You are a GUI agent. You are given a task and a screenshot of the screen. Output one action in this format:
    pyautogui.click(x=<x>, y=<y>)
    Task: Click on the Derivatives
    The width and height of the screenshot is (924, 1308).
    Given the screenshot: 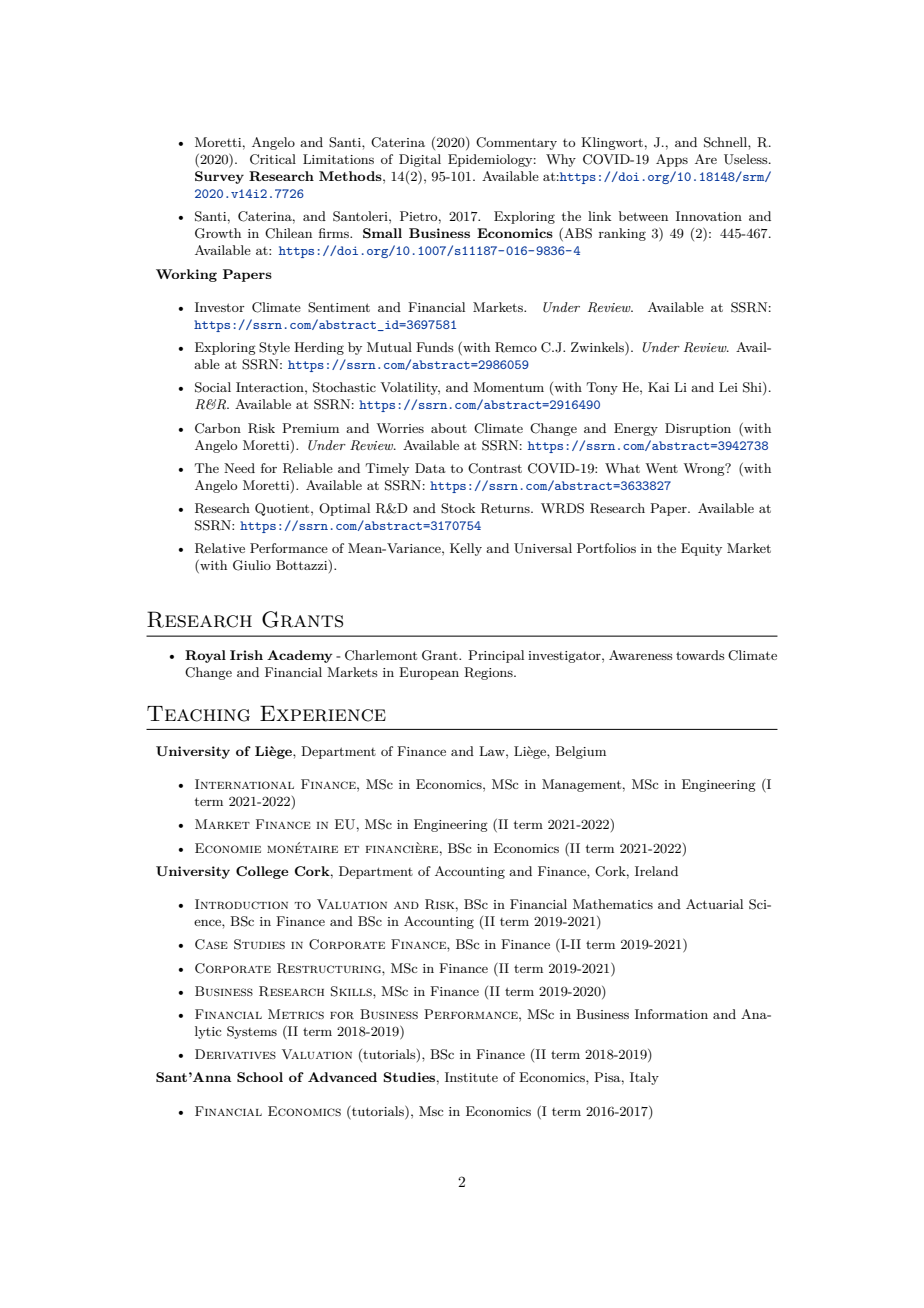 What is the action you would take?
    pyautogui.click(x=235, y=1054)
